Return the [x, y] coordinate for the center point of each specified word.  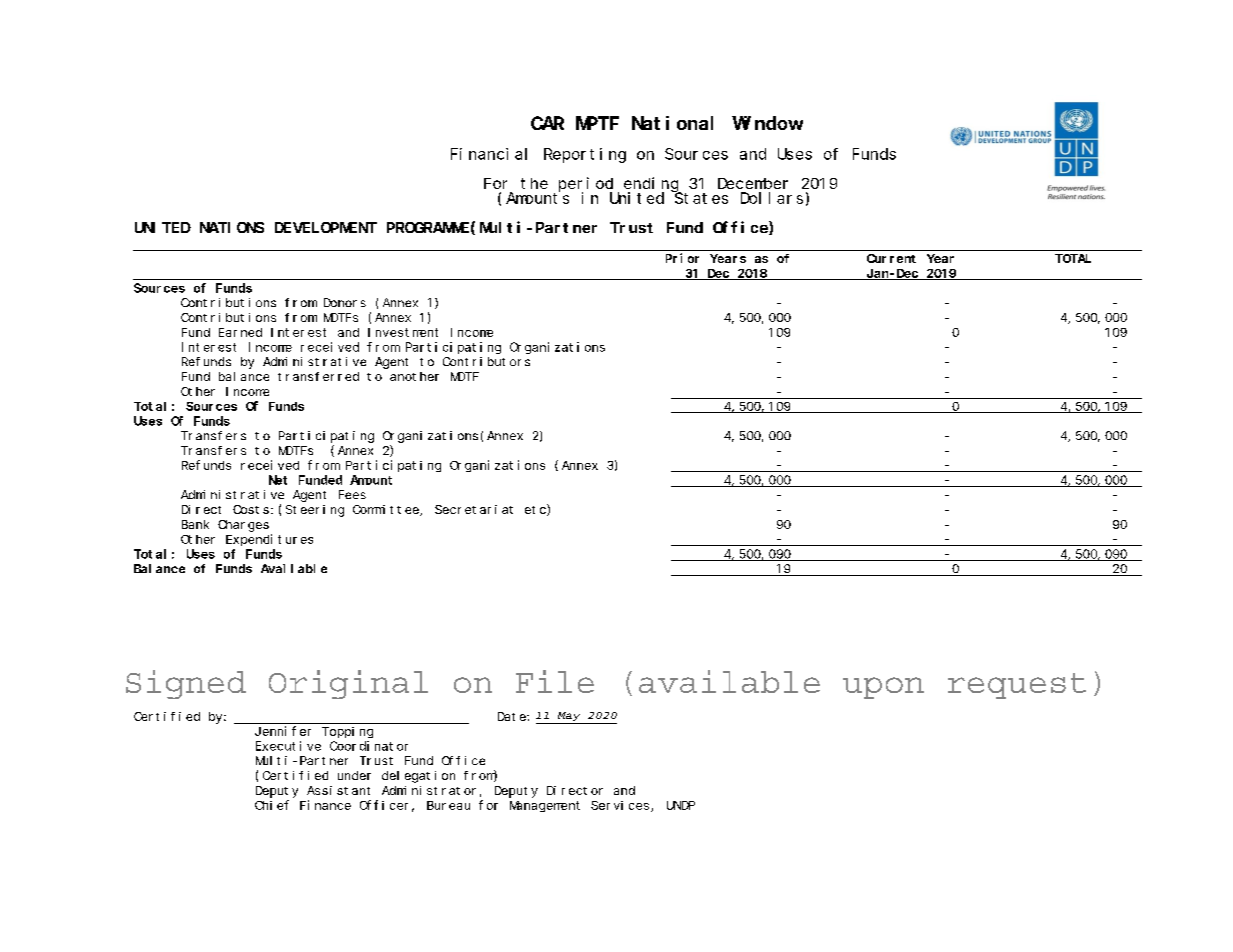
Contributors [486, 361]
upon [883, 688]
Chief [272, 805]
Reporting [585, 155]
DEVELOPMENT [326, 227]
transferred [318, 376]
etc [536, 511]
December [753, 183]
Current [891, 258]
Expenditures [269, 540]
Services [621, 806]
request [1017, 686]
